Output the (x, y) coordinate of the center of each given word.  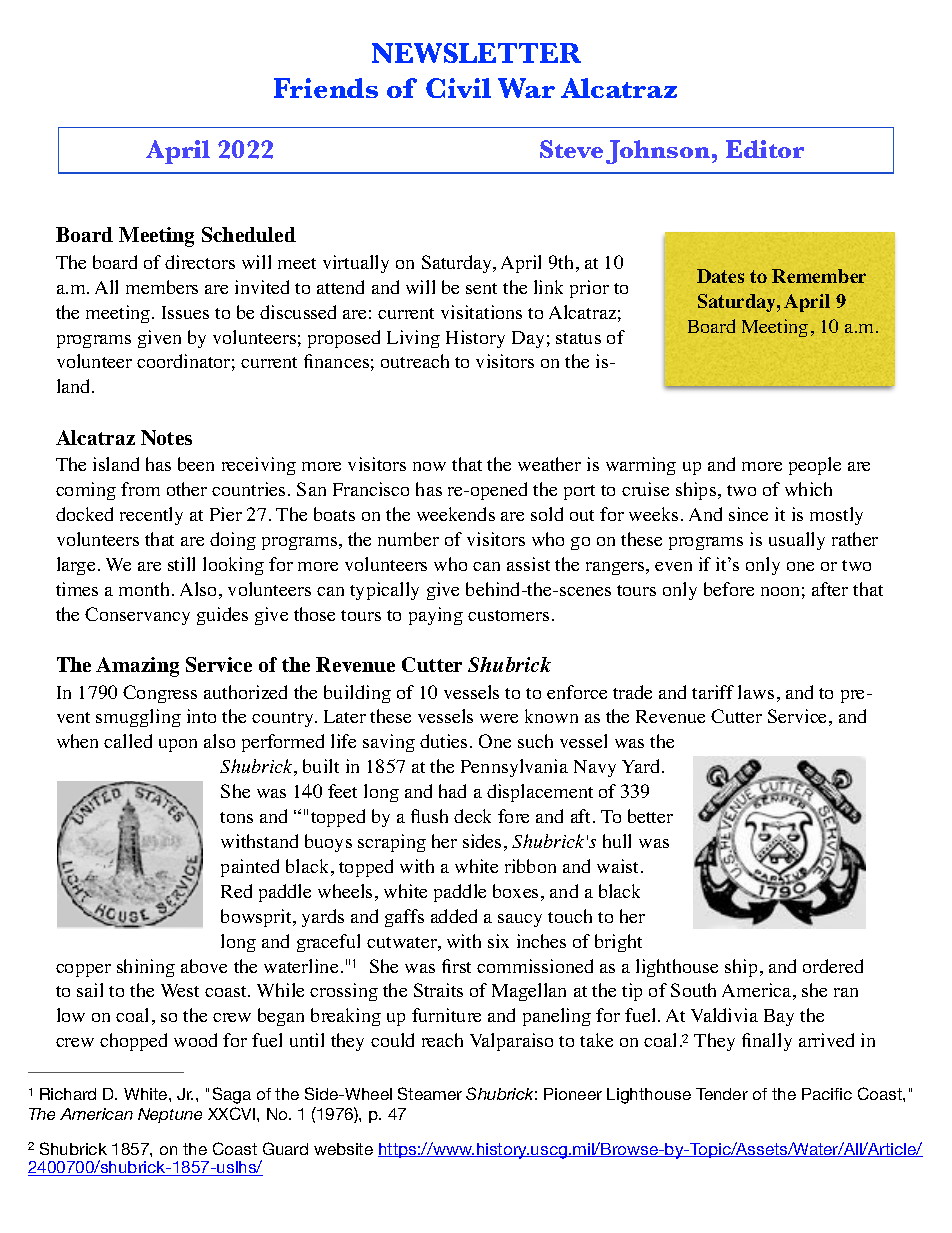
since (748, 514)
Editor (765, 149)
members (162, 287)
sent (481, 288)
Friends (326, 88)
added (454, 916)
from (140, 489)
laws (756, 692)
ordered (833, 966)
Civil (458, 88)
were (499, 718)
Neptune (170, 1115)
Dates (720, 276)
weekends (456, 514)
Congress (160, 694)
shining (146, 968)
